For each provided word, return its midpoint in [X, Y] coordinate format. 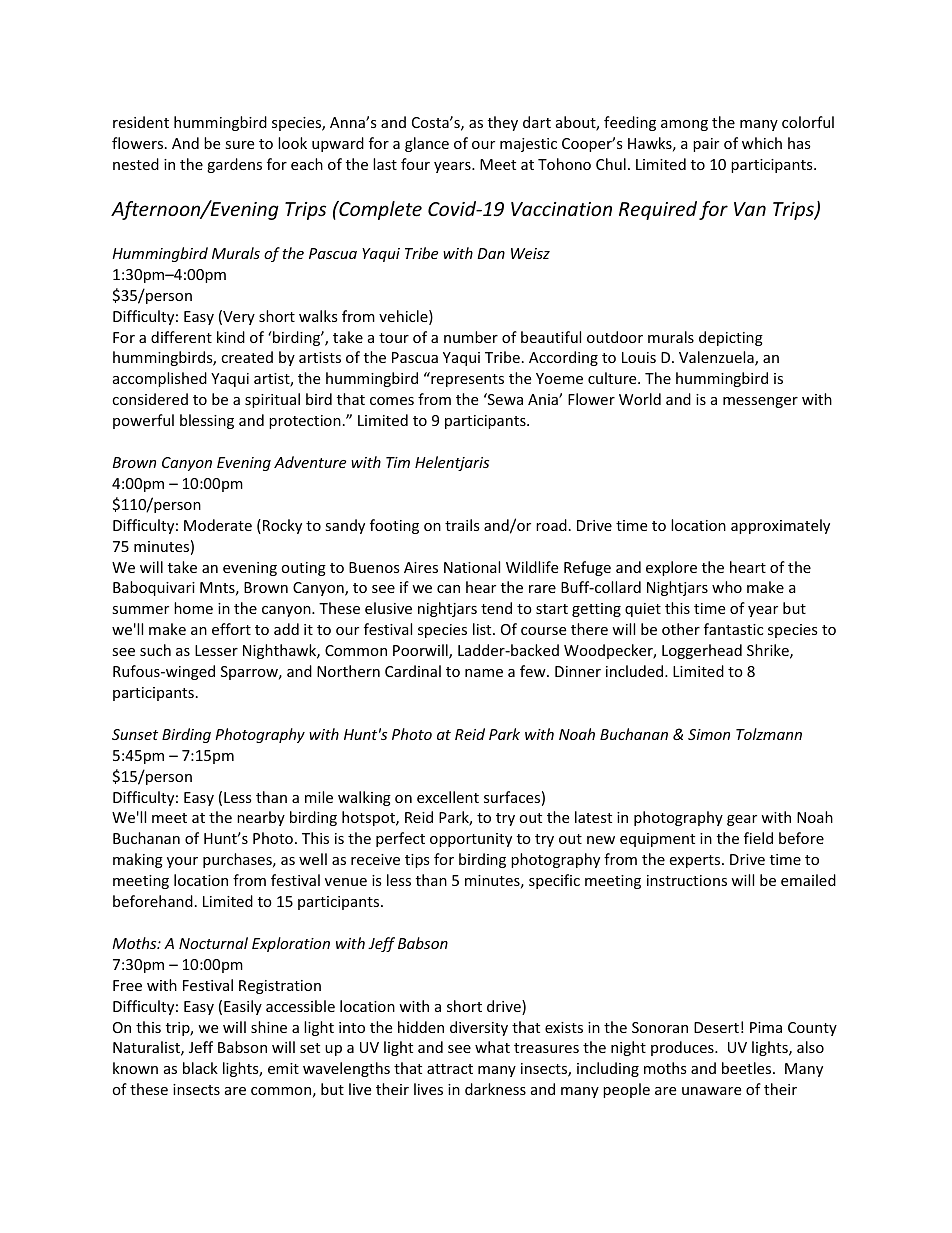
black [200, 1068]
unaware [711, 1091]
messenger [760, 402]
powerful [143, 421]
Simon [709, 734]
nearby [261, 818]
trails [462, 525]
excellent [448, 797]
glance [427, 144]
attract [450, 1069]
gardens [234, 165]
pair [706, 145]
